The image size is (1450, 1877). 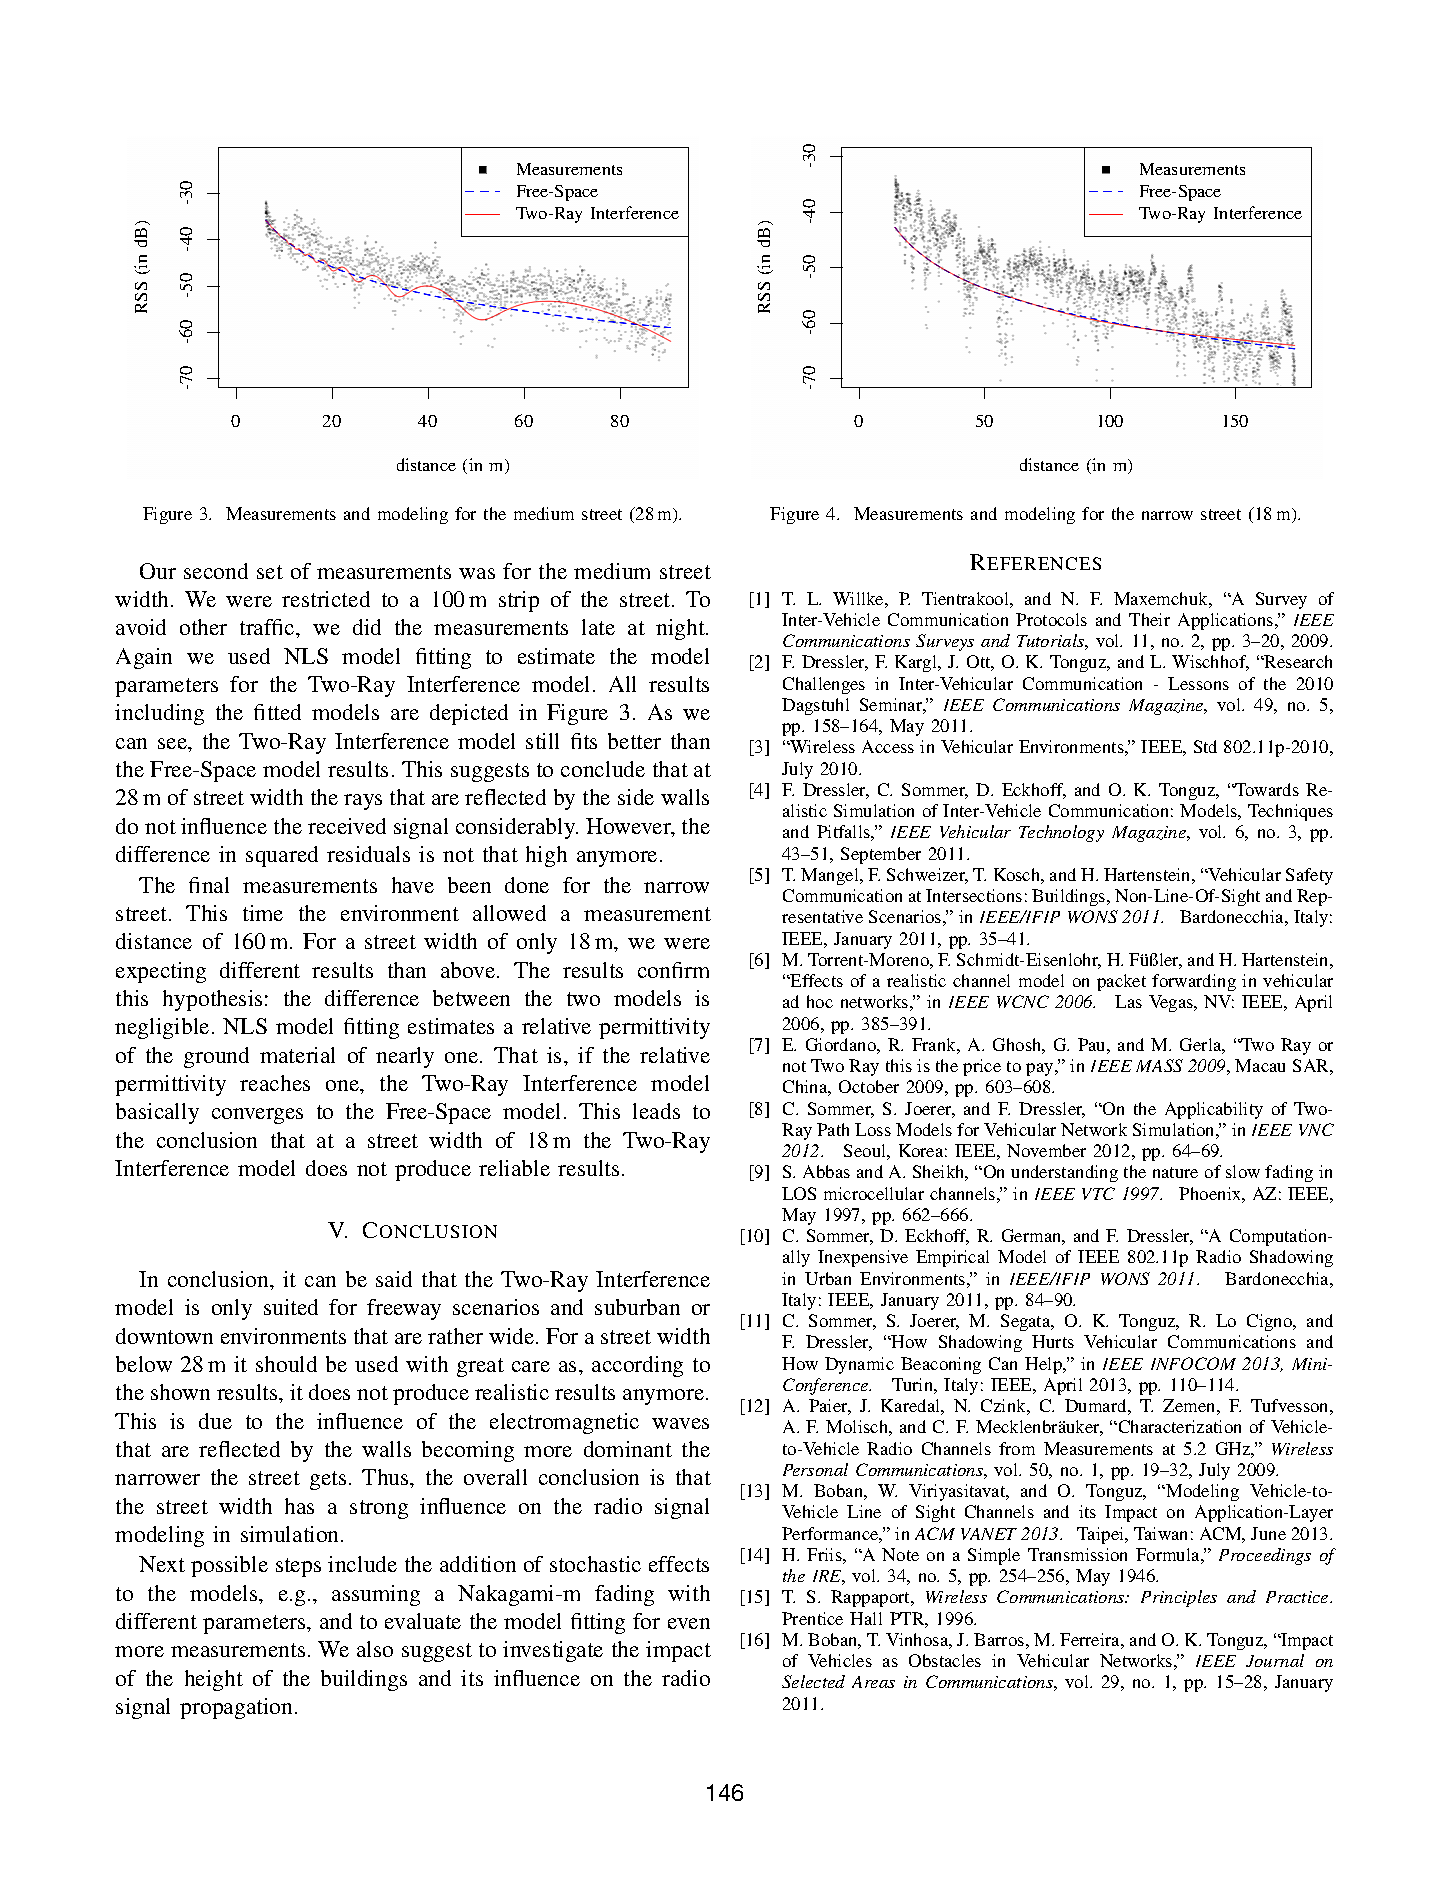 What do you see at coordinates (214, 1680) in the screenshot?
I see `height` at bounding box center [214, 1680].
